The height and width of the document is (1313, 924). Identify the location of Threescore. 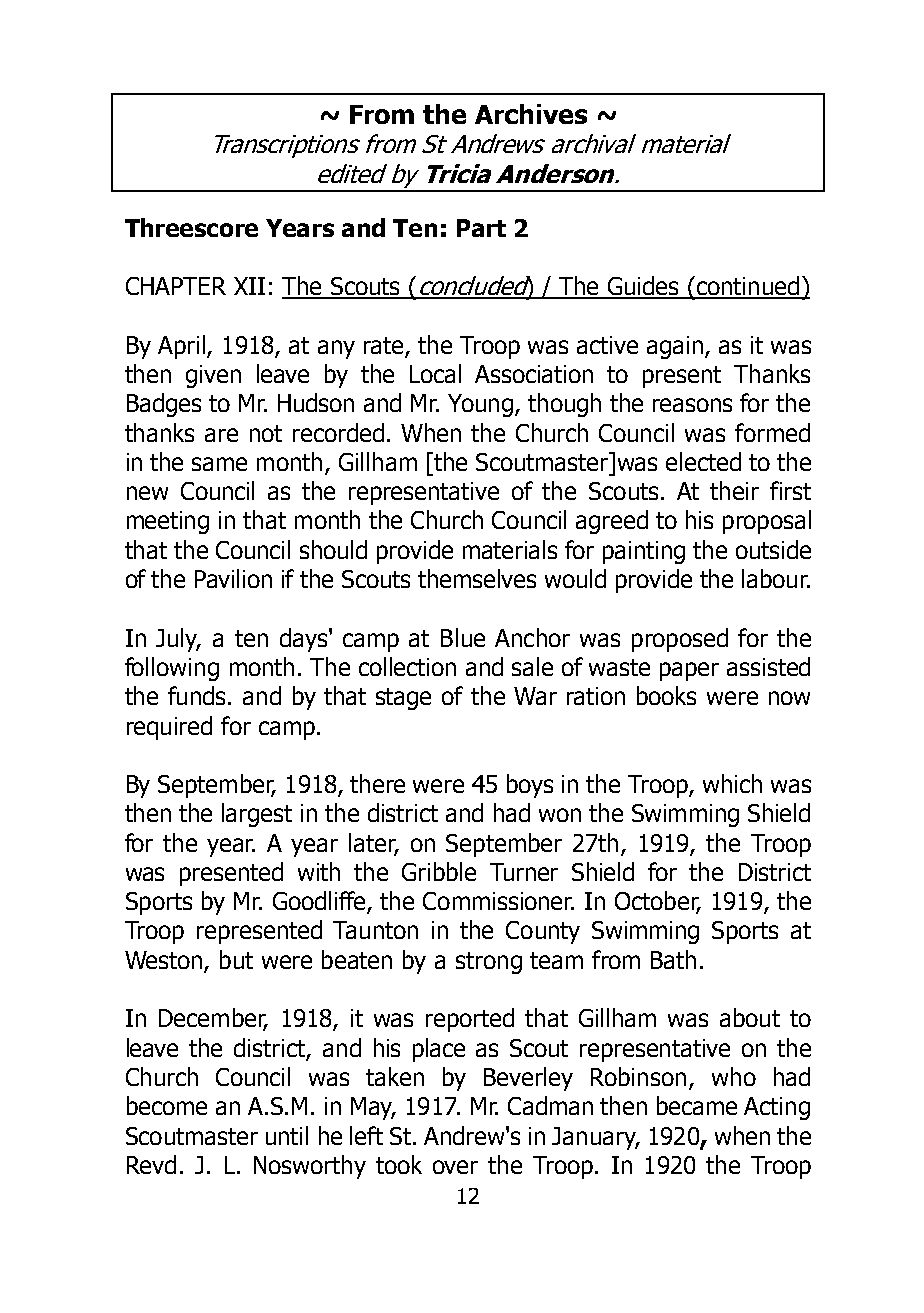
(191, 227).
